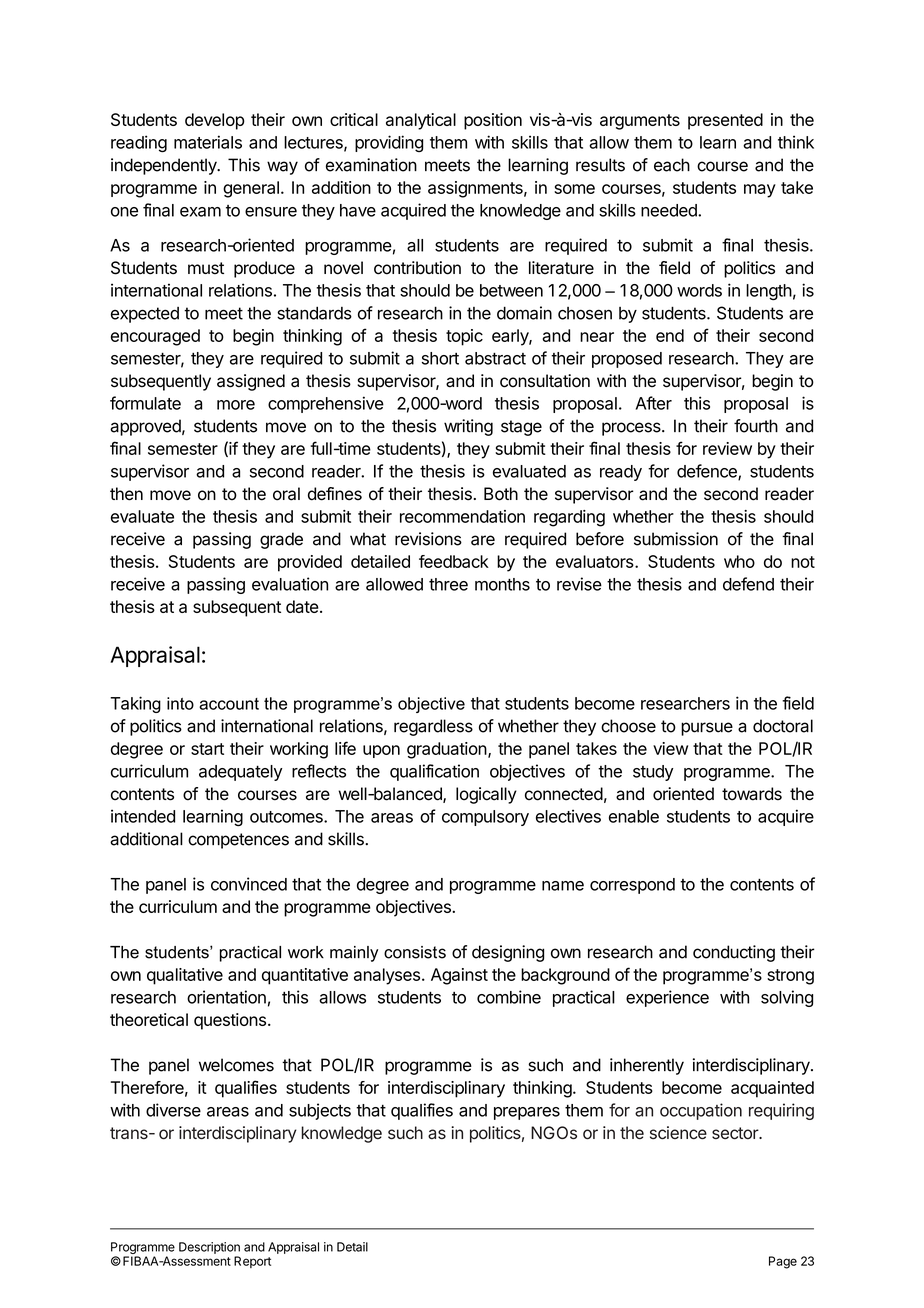 This screenshot has width=924, height=1308. Describe the element at coordinates (208, 142) in the screenshot. I see `materials` at that location.
